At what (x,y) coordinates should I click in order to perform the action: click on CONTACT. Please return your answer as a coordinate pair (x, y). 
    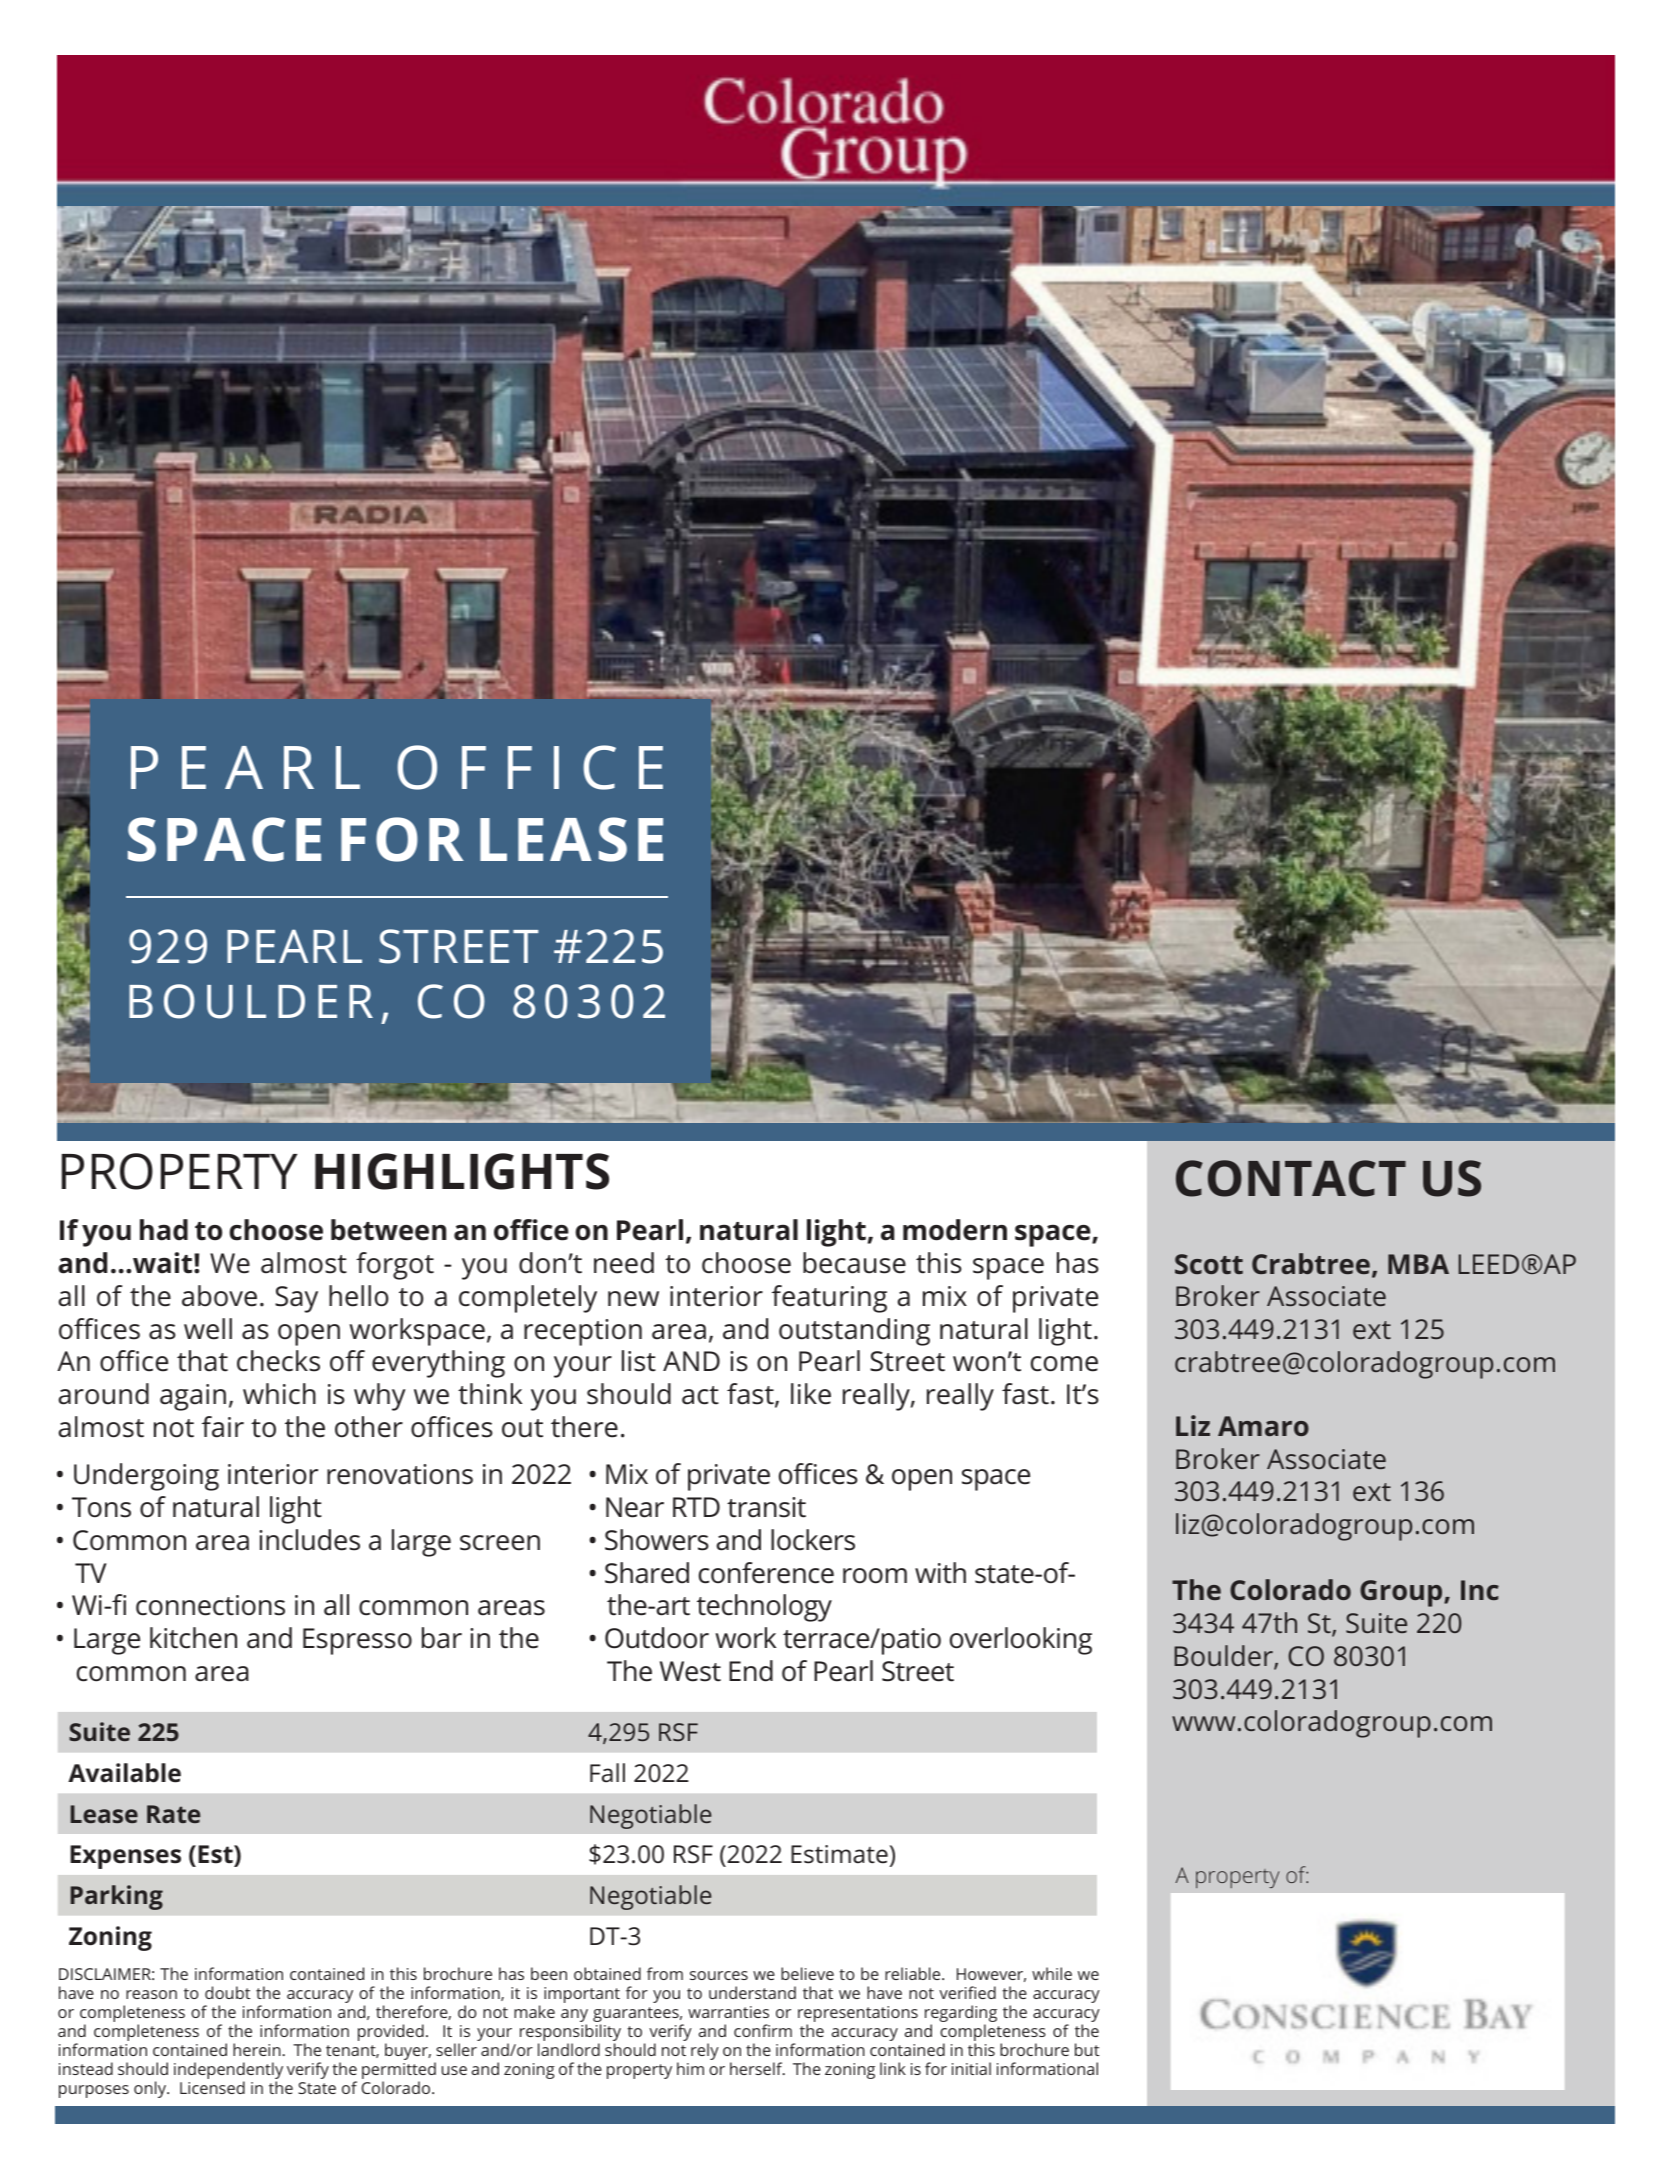
    Looking at the image, I should click on (1291, 1178).
